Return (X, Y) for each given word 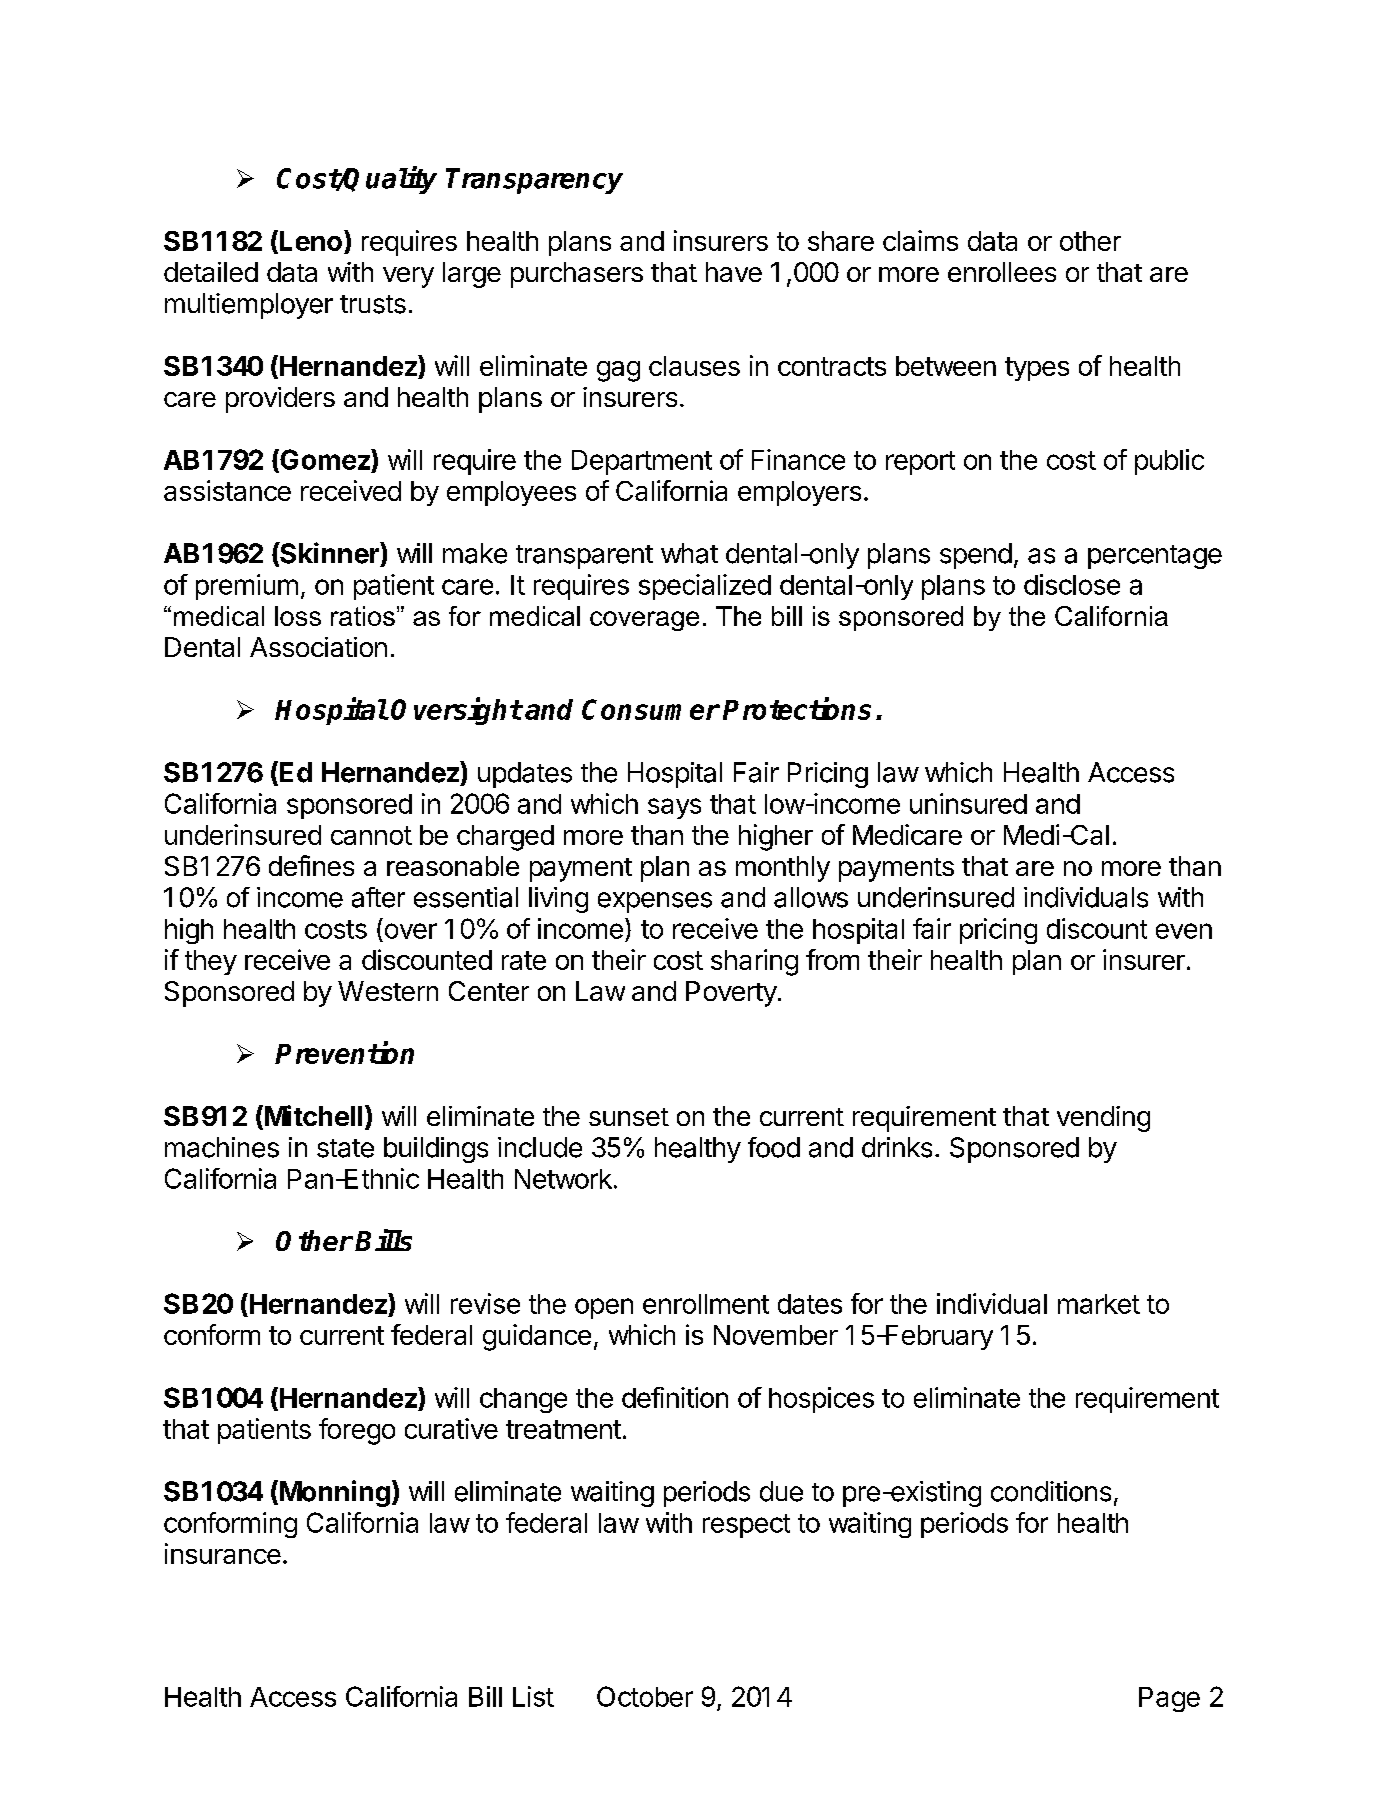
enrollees (1002, 272)
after (378, 897)
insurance (223, 1553)
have (734, 272)
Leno (312, 240)
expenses (655, 902)
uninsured (968, 803)
